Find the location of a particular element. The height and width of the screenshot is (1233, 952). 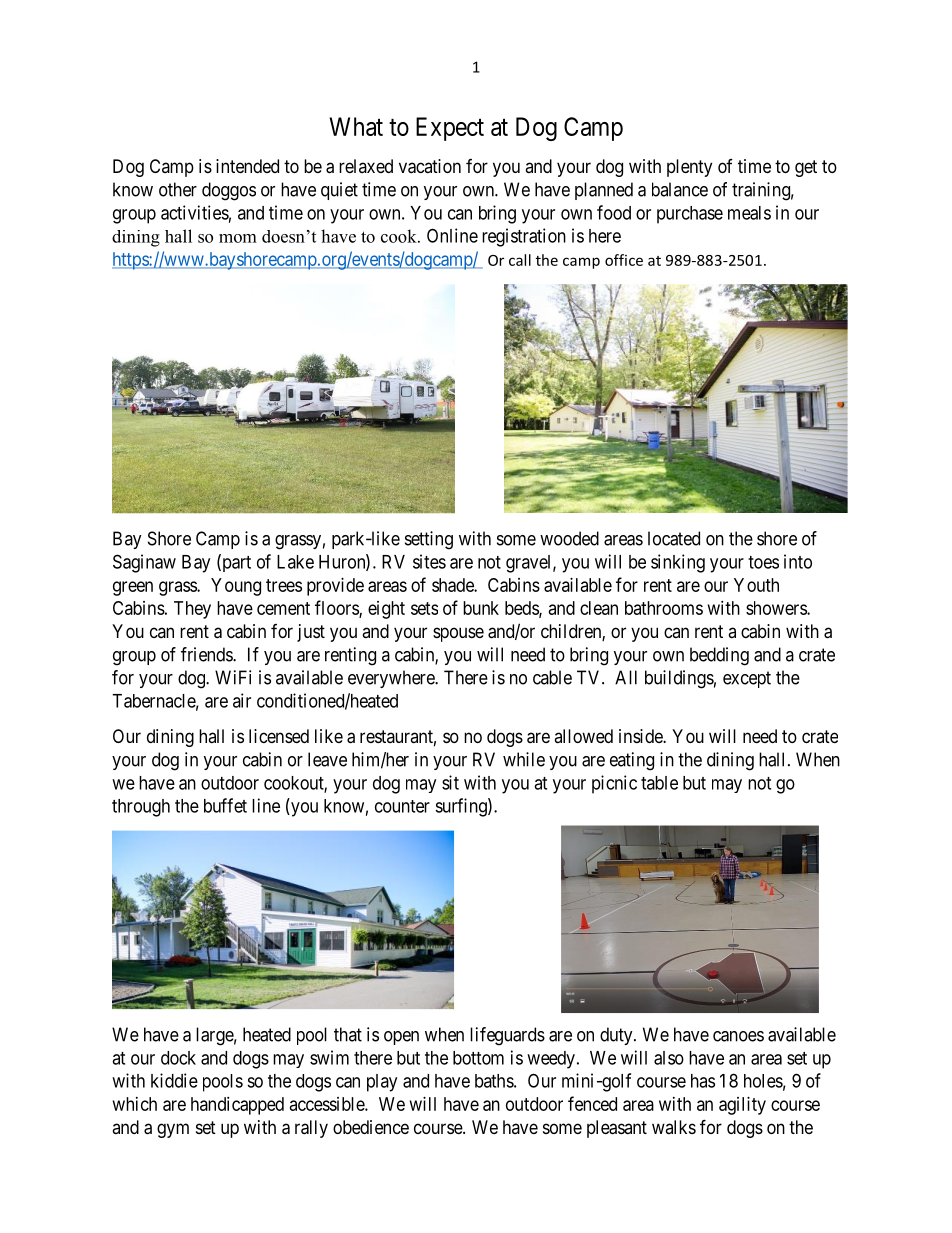

handicapped is located at coordinates (237, 1106).
